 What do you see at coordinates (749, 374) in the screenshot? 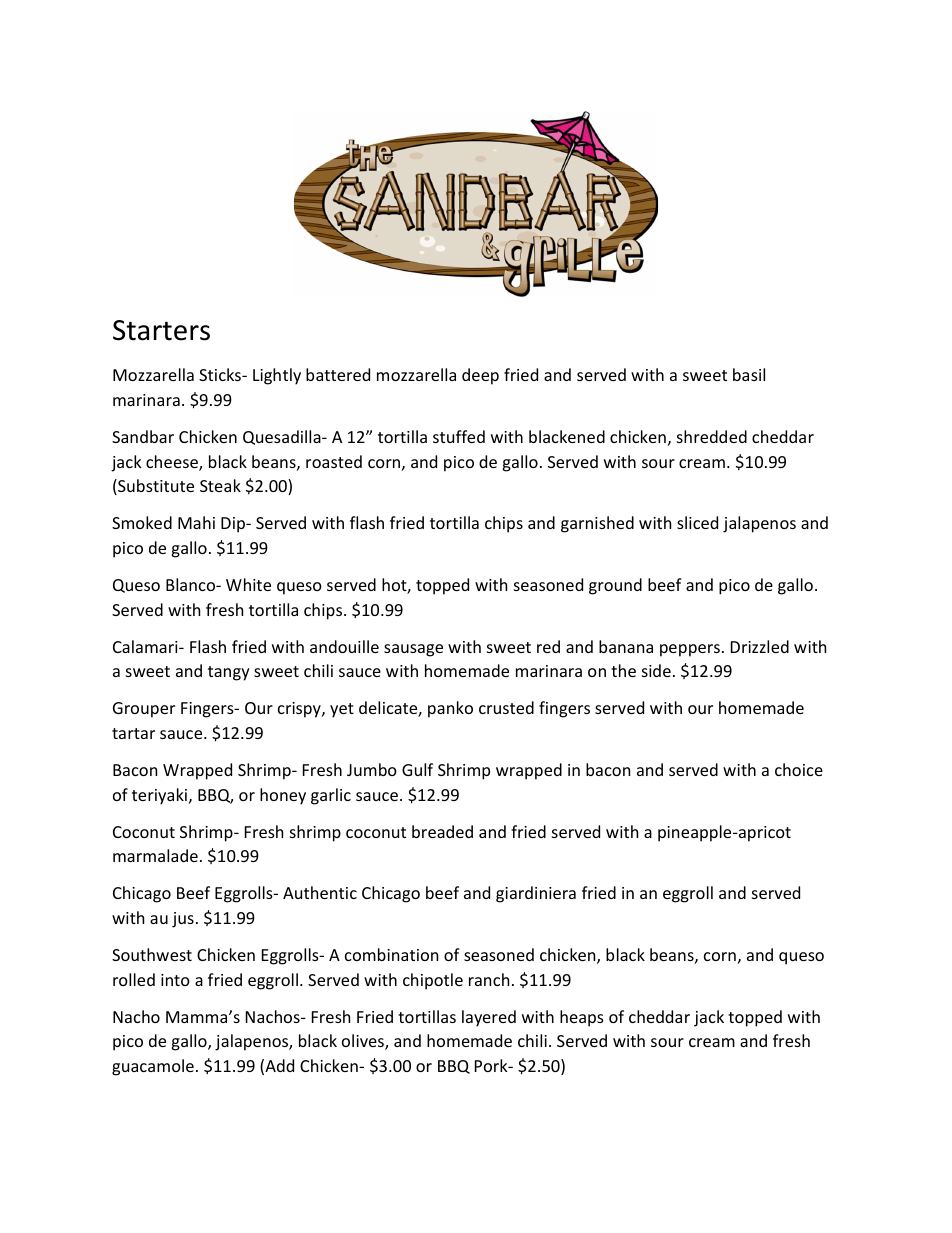
I see `basil` at bounding box center [749, 374].
